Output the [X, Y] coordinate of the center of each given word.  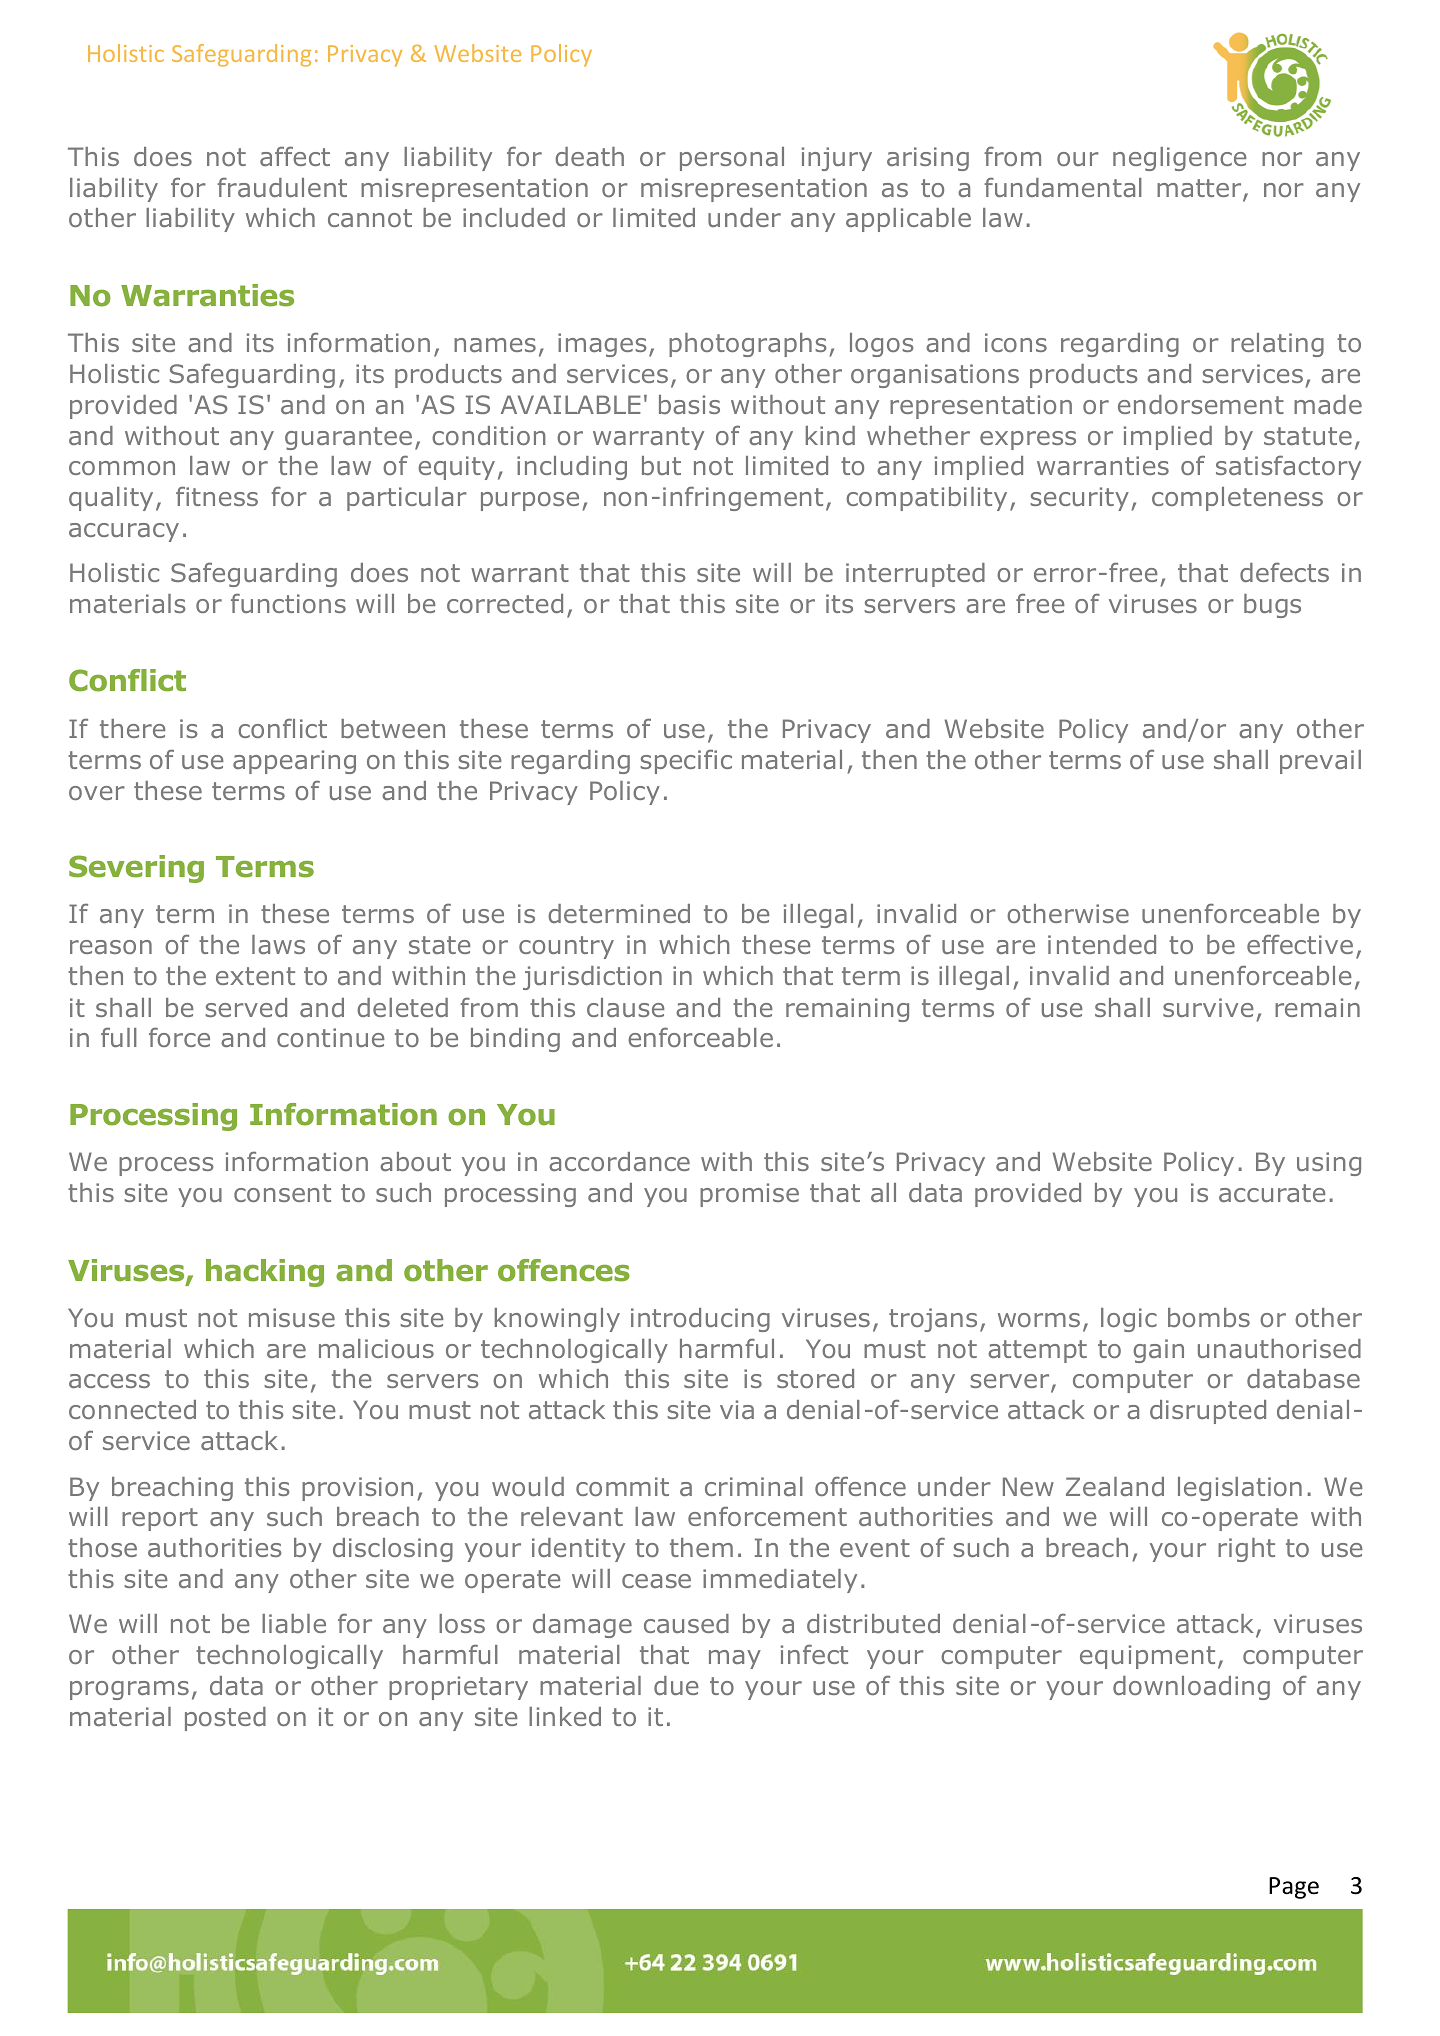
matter [1200, 189]
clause [626, 1007]
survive [1208, 1007]
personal [732, 159]
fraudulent [282, 187]
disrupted [1208, 1412]
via [737, 1409]
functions [288, 603]
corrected [505, 603]
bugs [1272, 606]
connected [132, 1409]
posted [225, 1719]
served [246, 1007]
